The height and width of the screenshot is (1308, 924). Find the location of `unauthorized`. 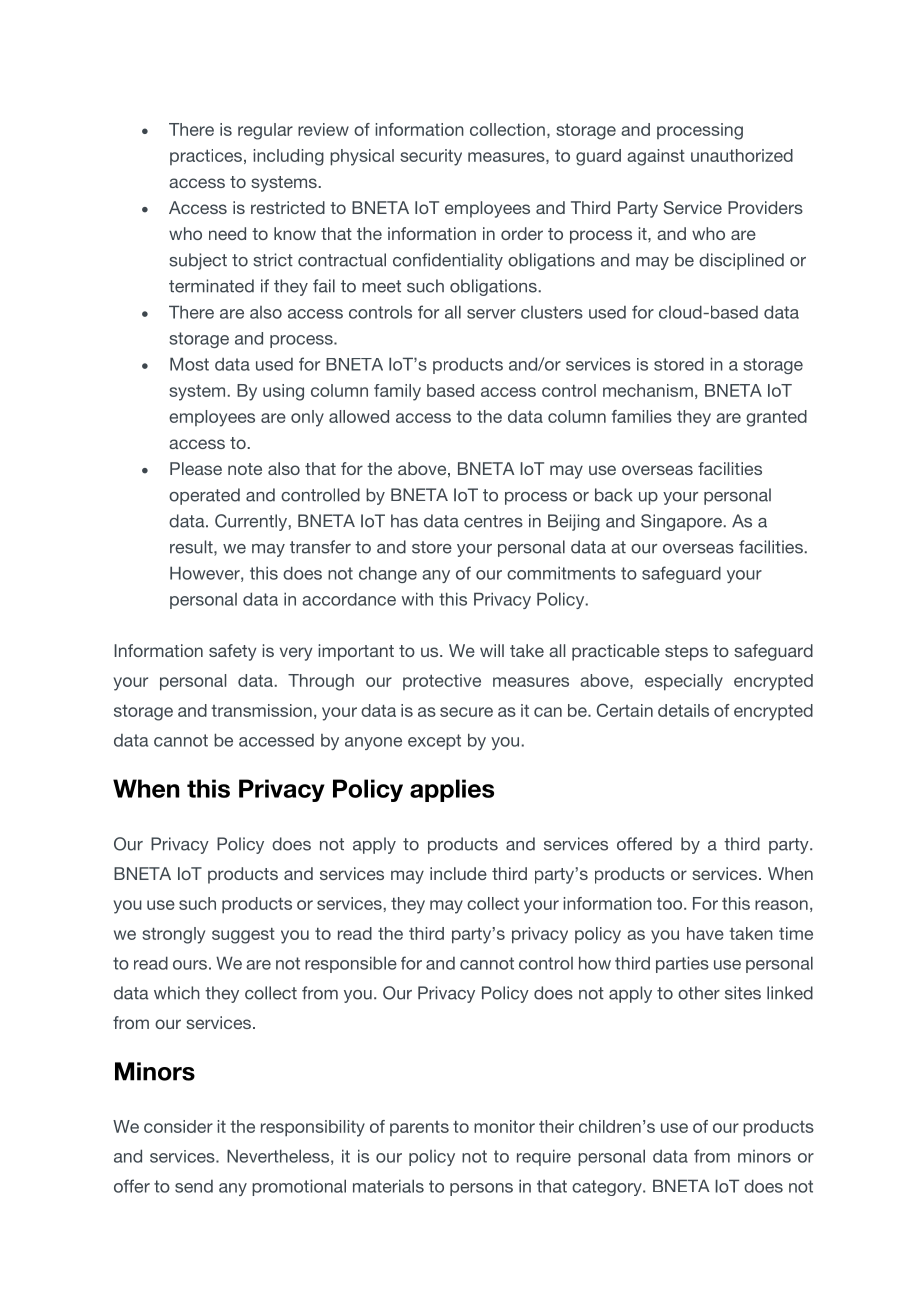

unauthorized is located at coordinates (742, 155).
